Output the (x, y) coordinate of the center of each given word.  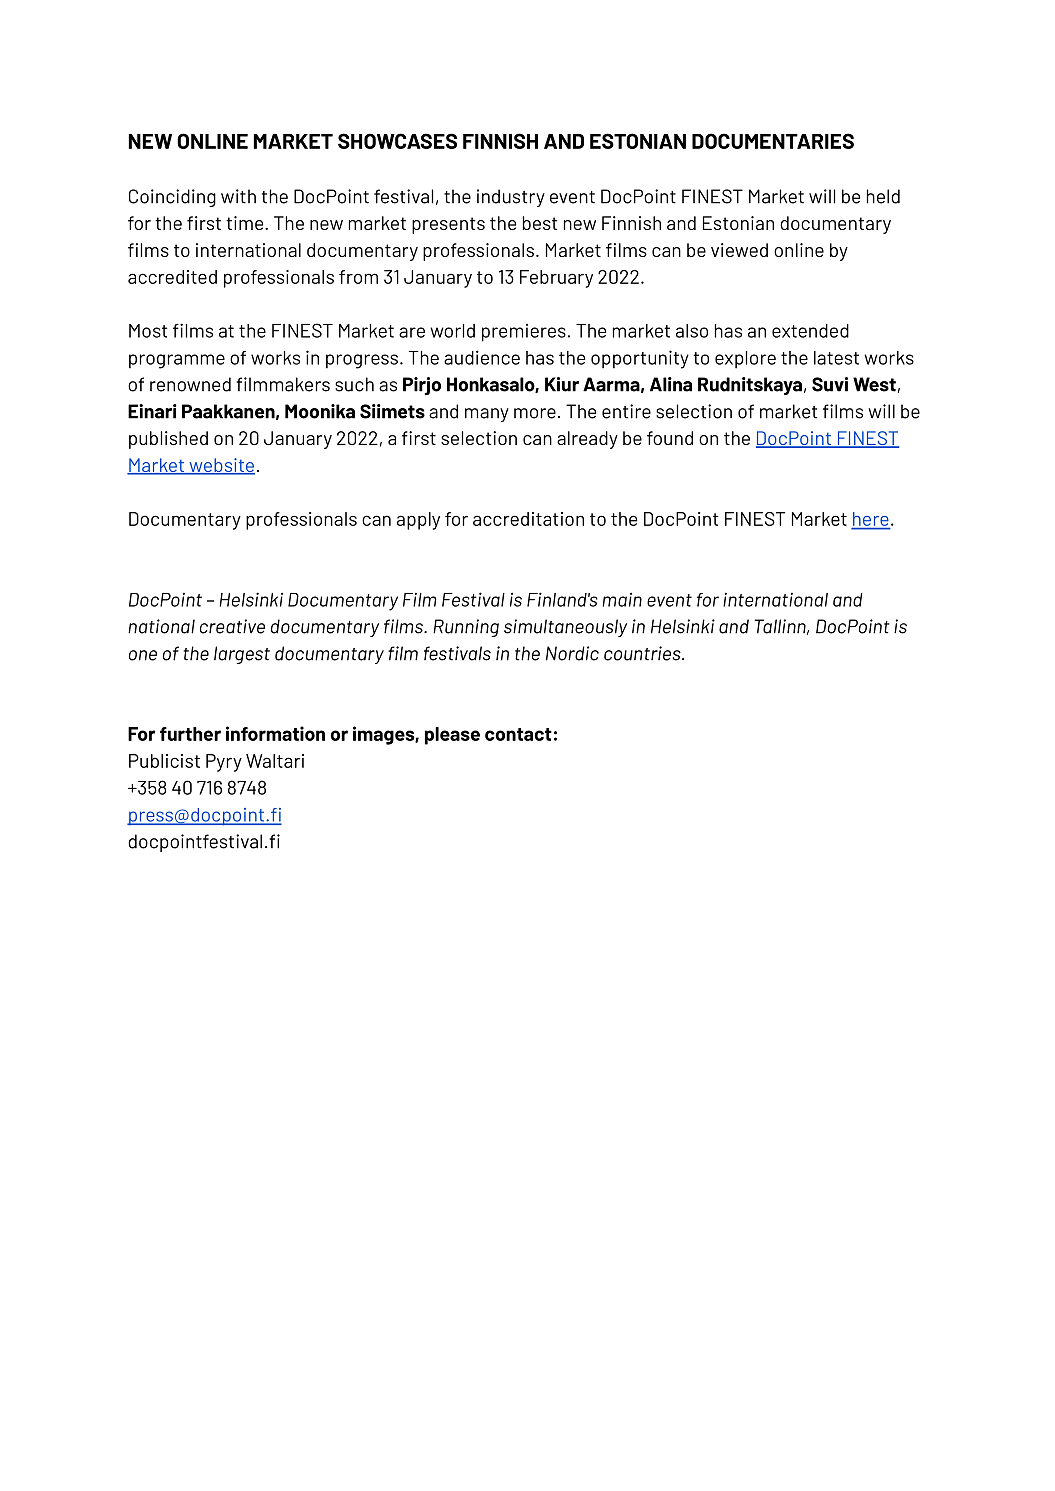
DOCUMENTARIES (773, 141)
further (190, 734)
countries (643, 653)
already (587, 440)
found (670, 438)
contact (518, 734)
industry (511, 198)
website (221, 466)
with (238, 196)
